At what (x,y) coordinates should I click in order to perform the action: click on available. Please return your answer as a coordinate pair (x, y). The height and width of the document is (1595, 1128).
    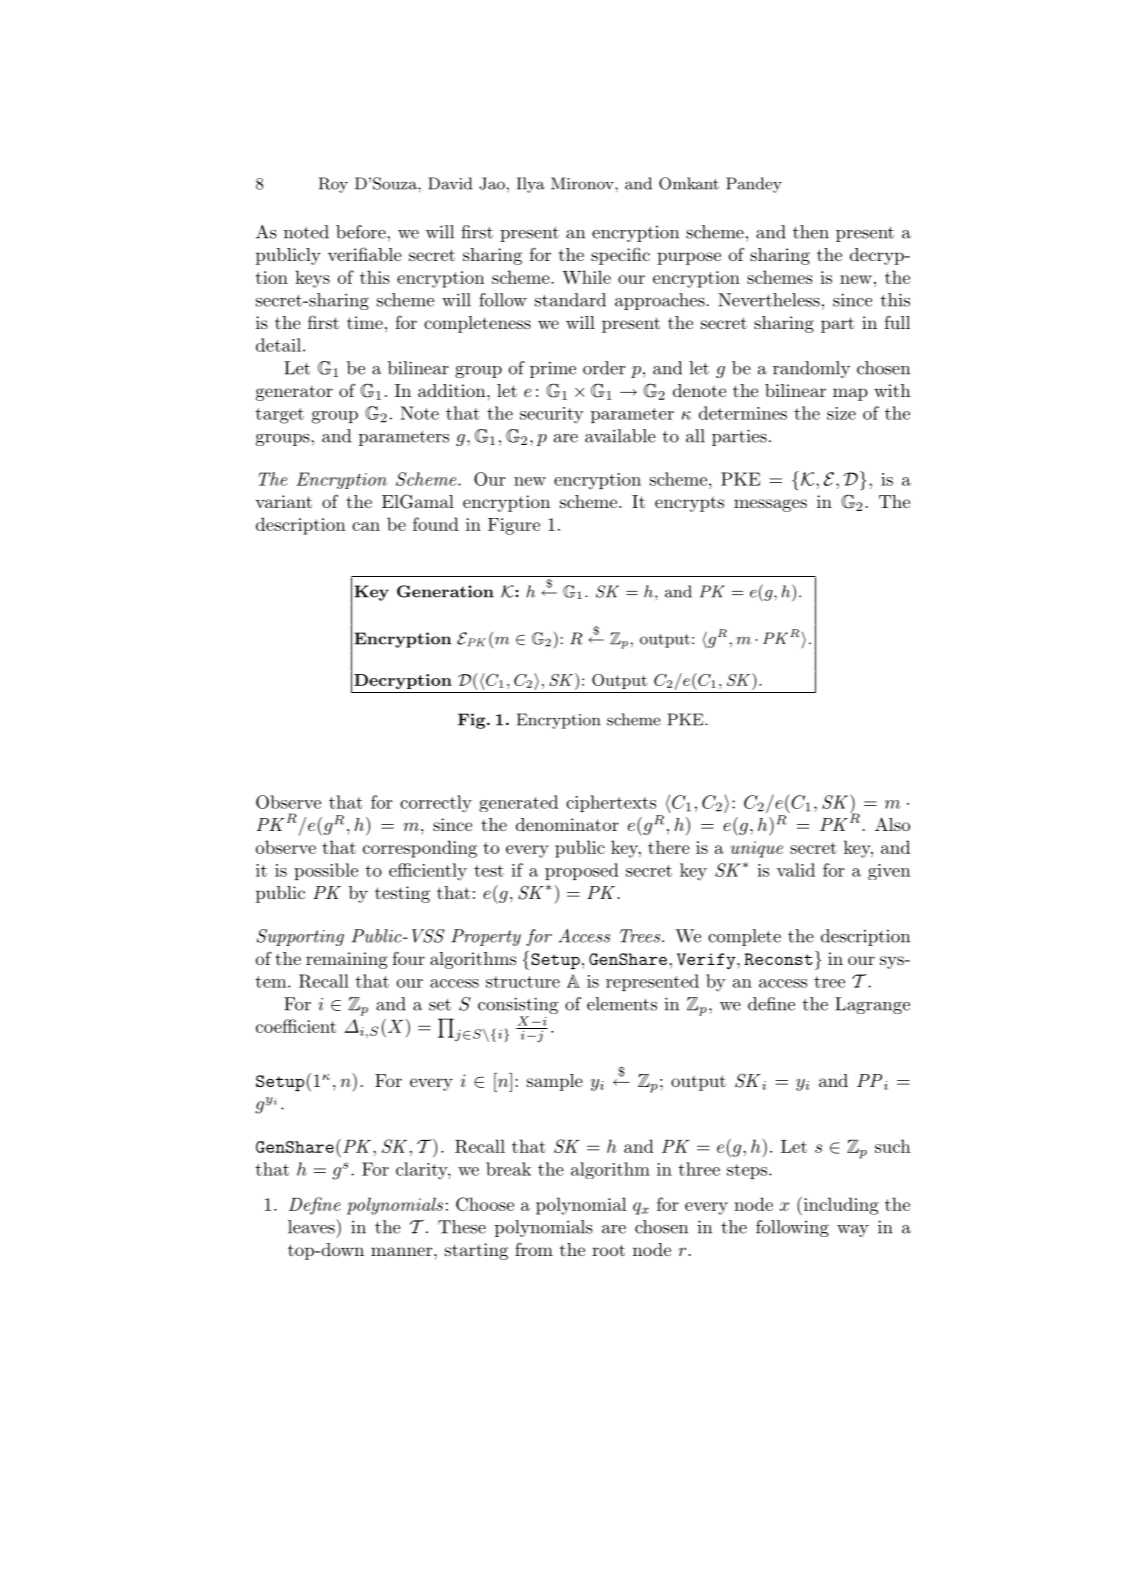
    Looking at the image, I should click on (620, 436).
